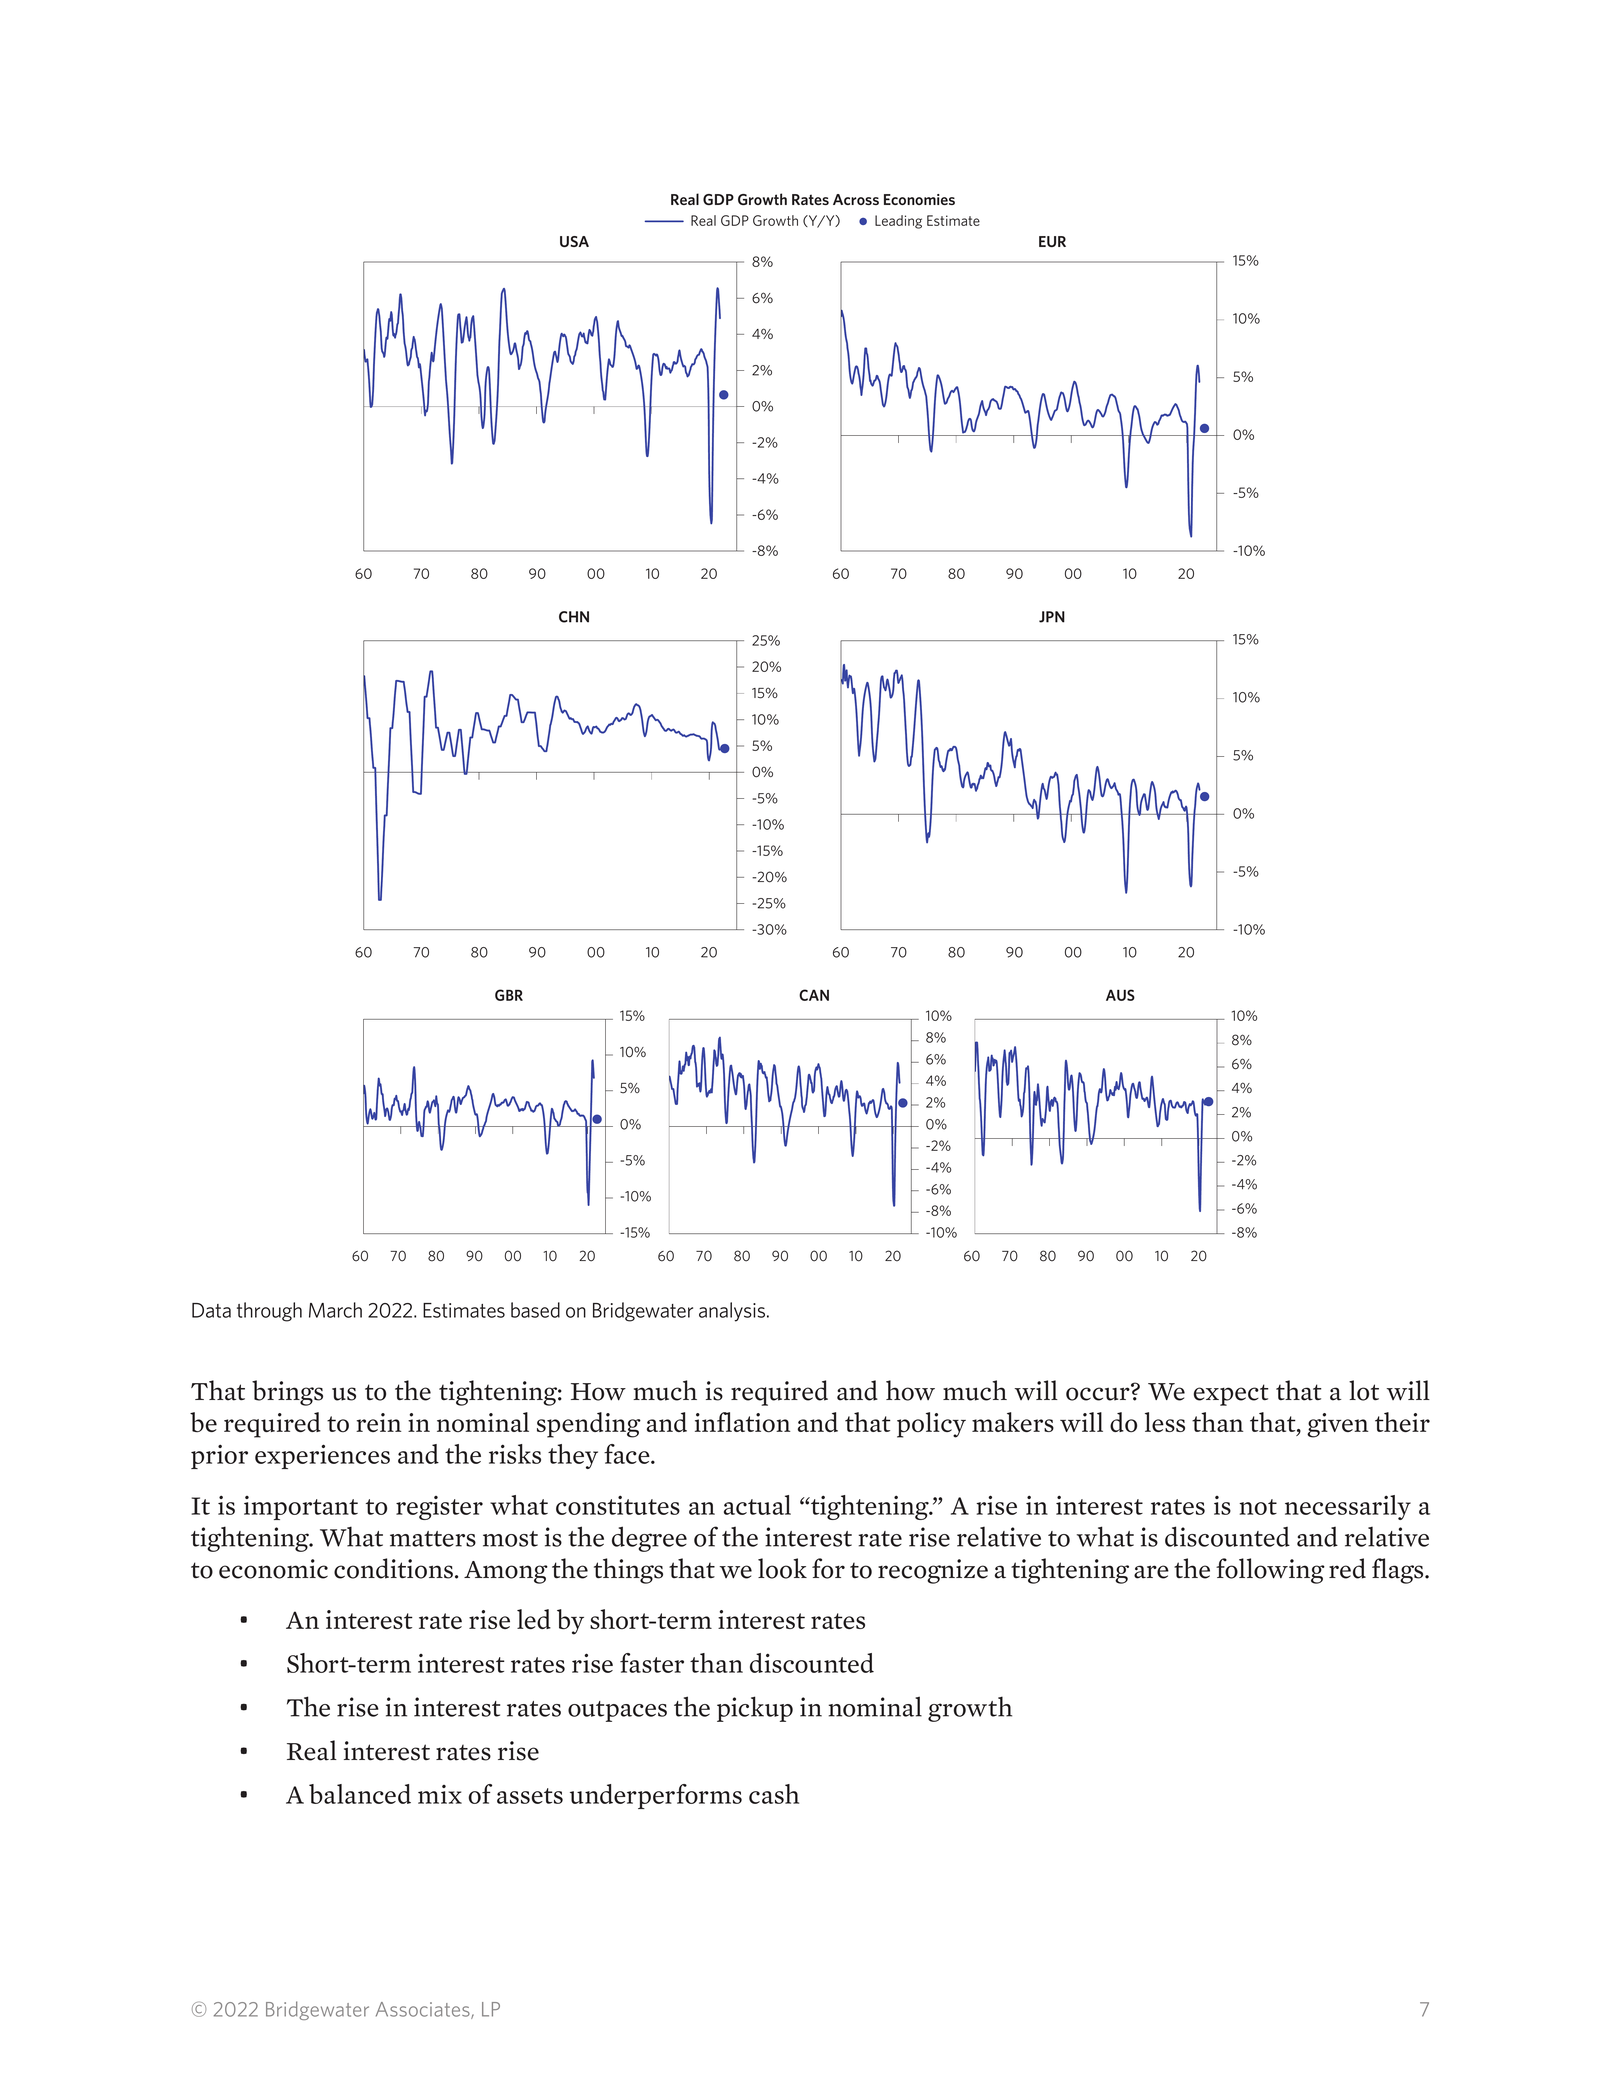  What do you see at coordinates (1231, 1395) in the image?
I see `expect` at bounding box center [1231, 1395].
